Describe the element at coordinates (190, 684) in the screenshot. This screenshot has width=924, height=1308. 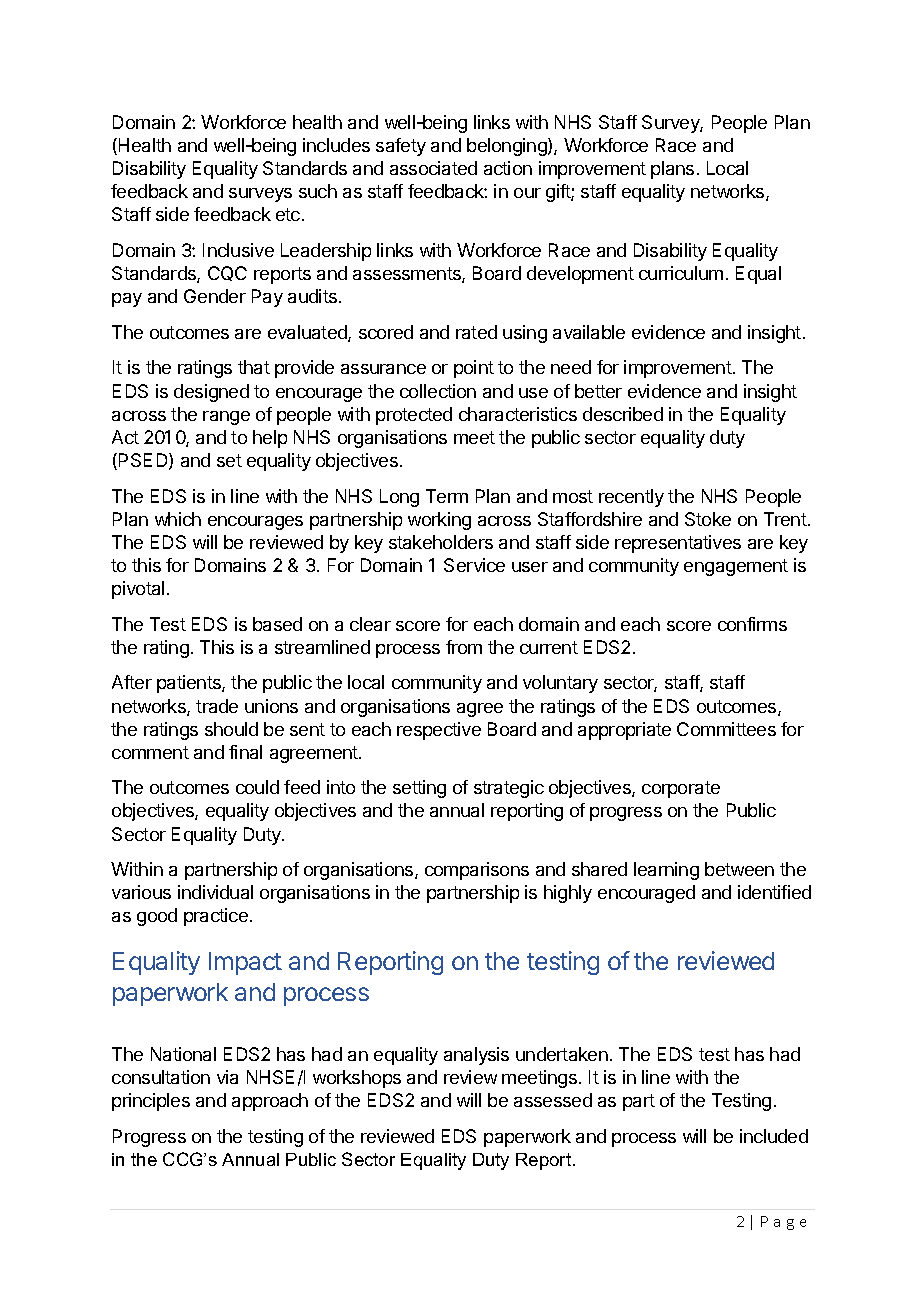
I see `patients` at that location.
